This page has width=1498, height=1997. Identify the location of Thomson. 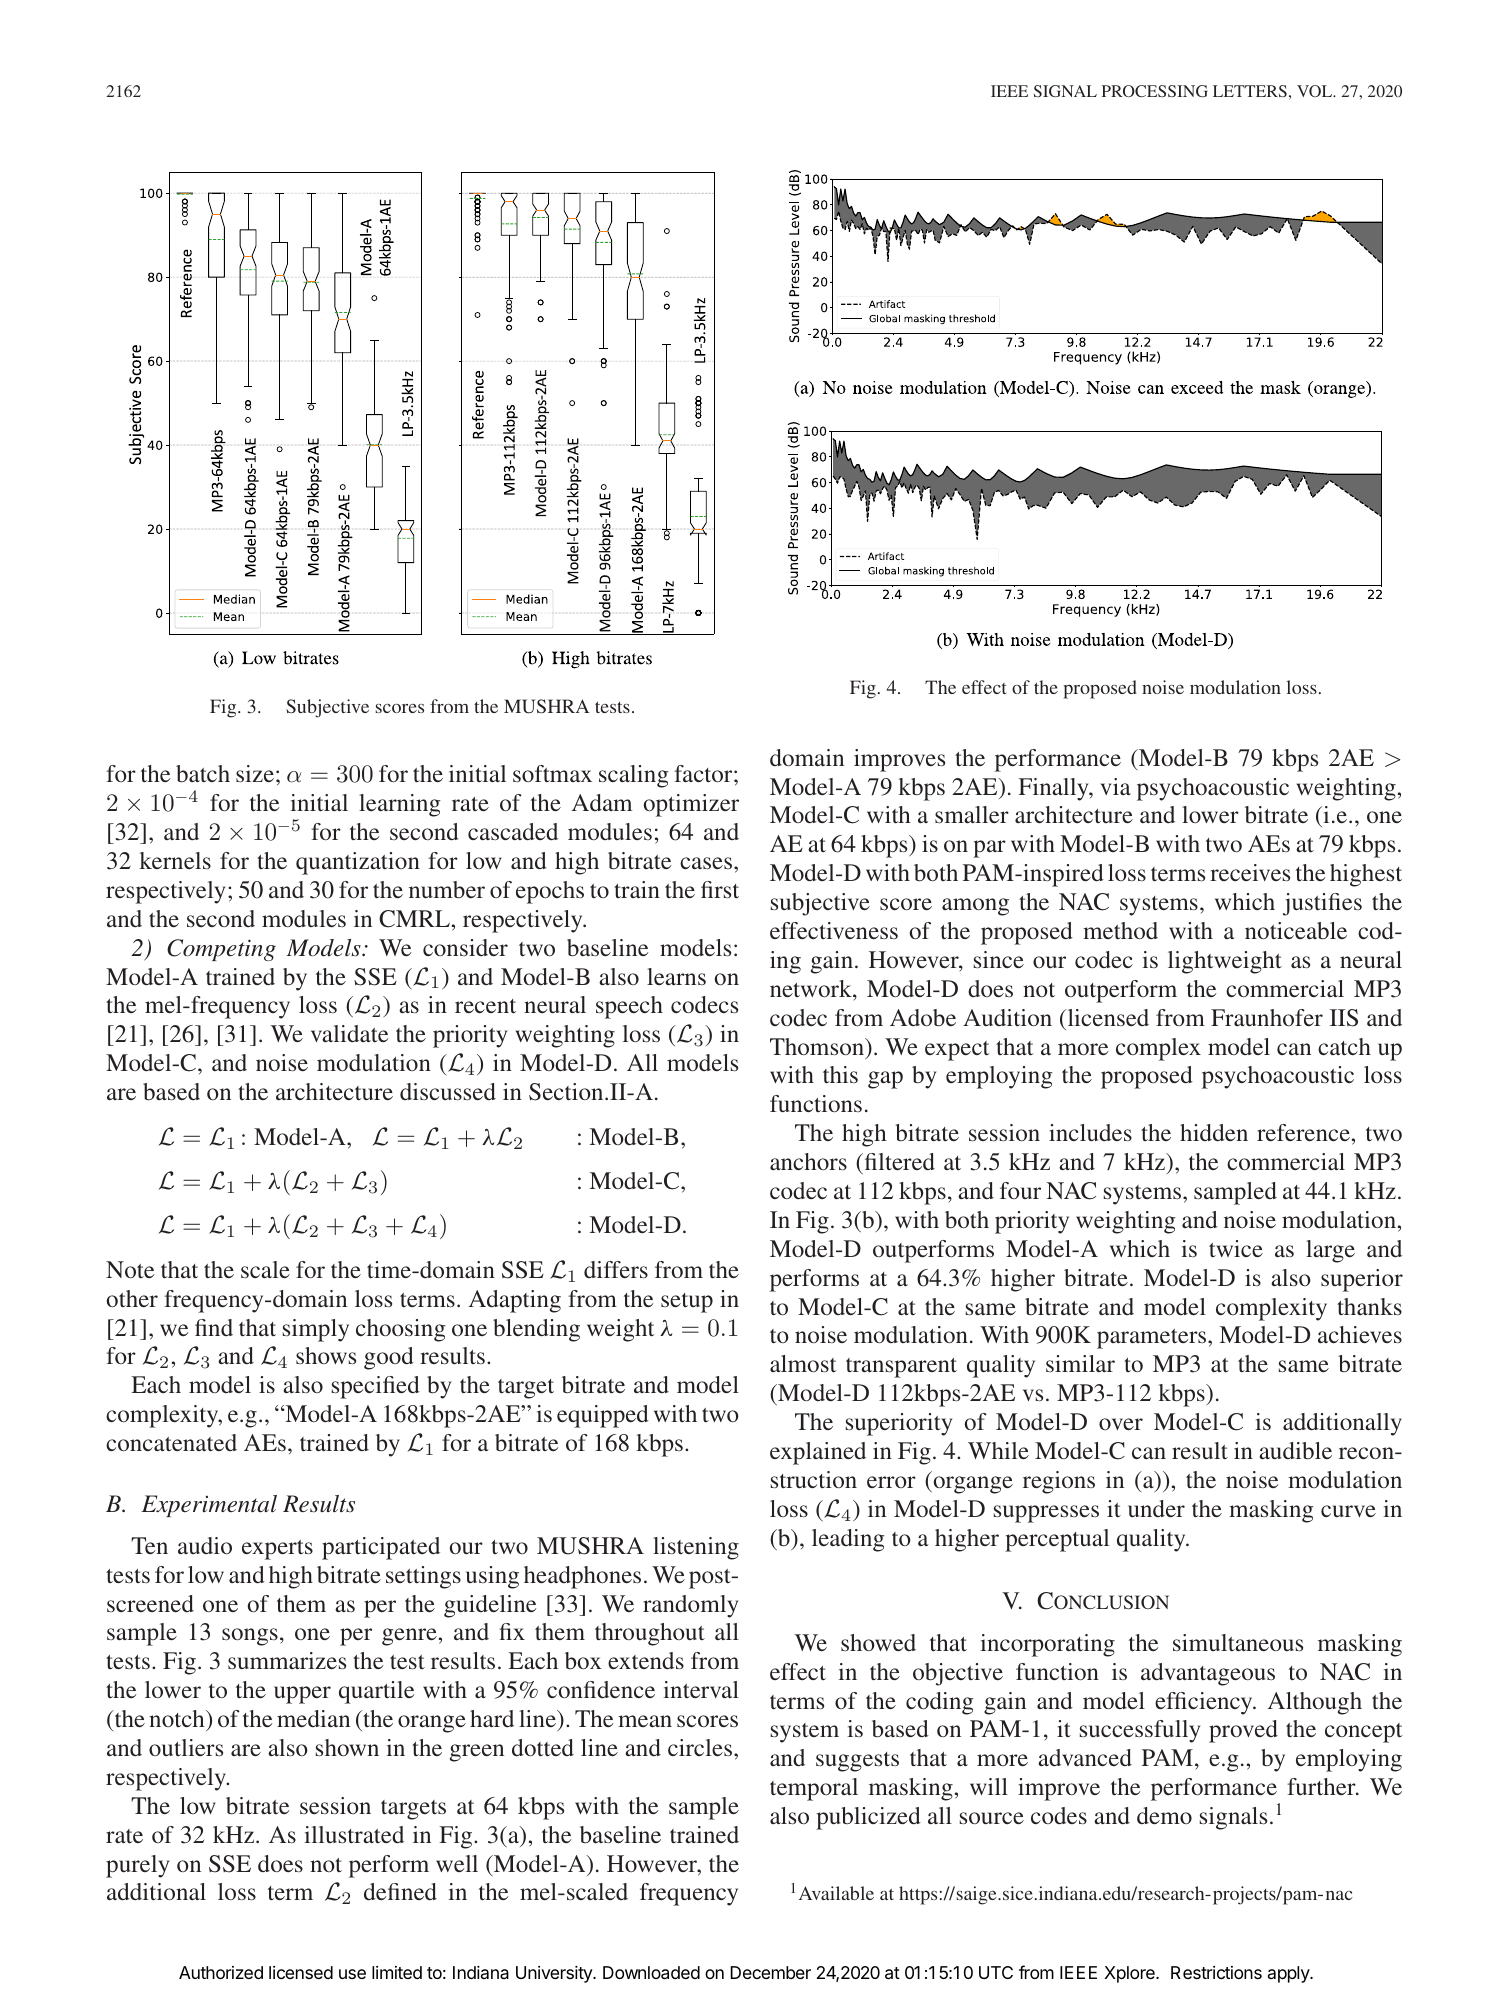
(818, 1046).
